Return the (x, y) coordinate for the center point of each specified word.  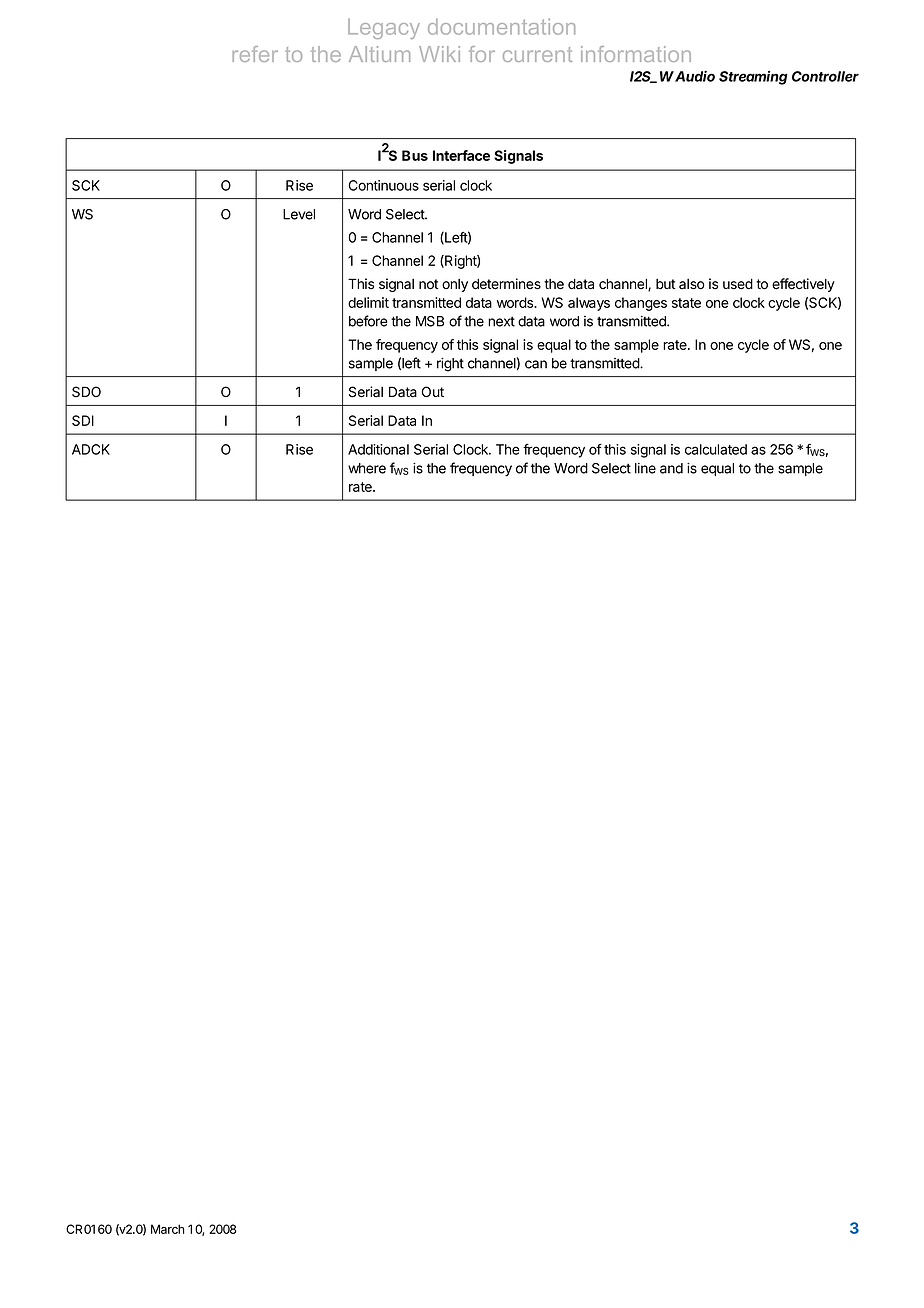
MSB (430, 321)
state (686, 303)
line (645, 468)
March (167, 1229)
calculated (716, 449)
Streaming (753, 78)
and (671, 468)
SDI (83, 420)
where (367, 468)
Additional (378, 449)
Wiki (439, 54)
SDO (86, 392)
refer (255, 54)
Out (433, 391)
